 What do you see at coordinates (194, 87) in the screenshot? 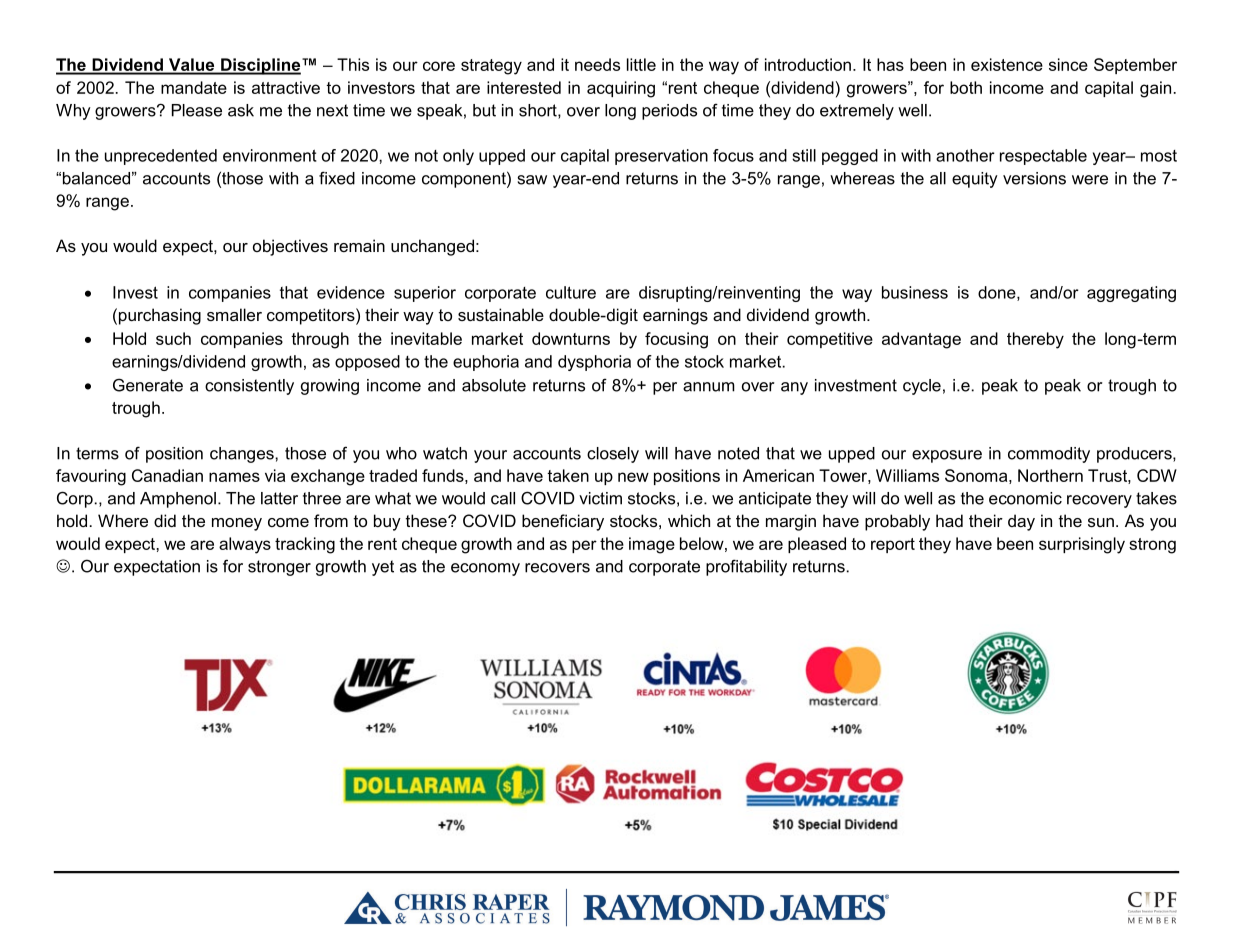
I see `mandate` at bounding box center [194, 87].
